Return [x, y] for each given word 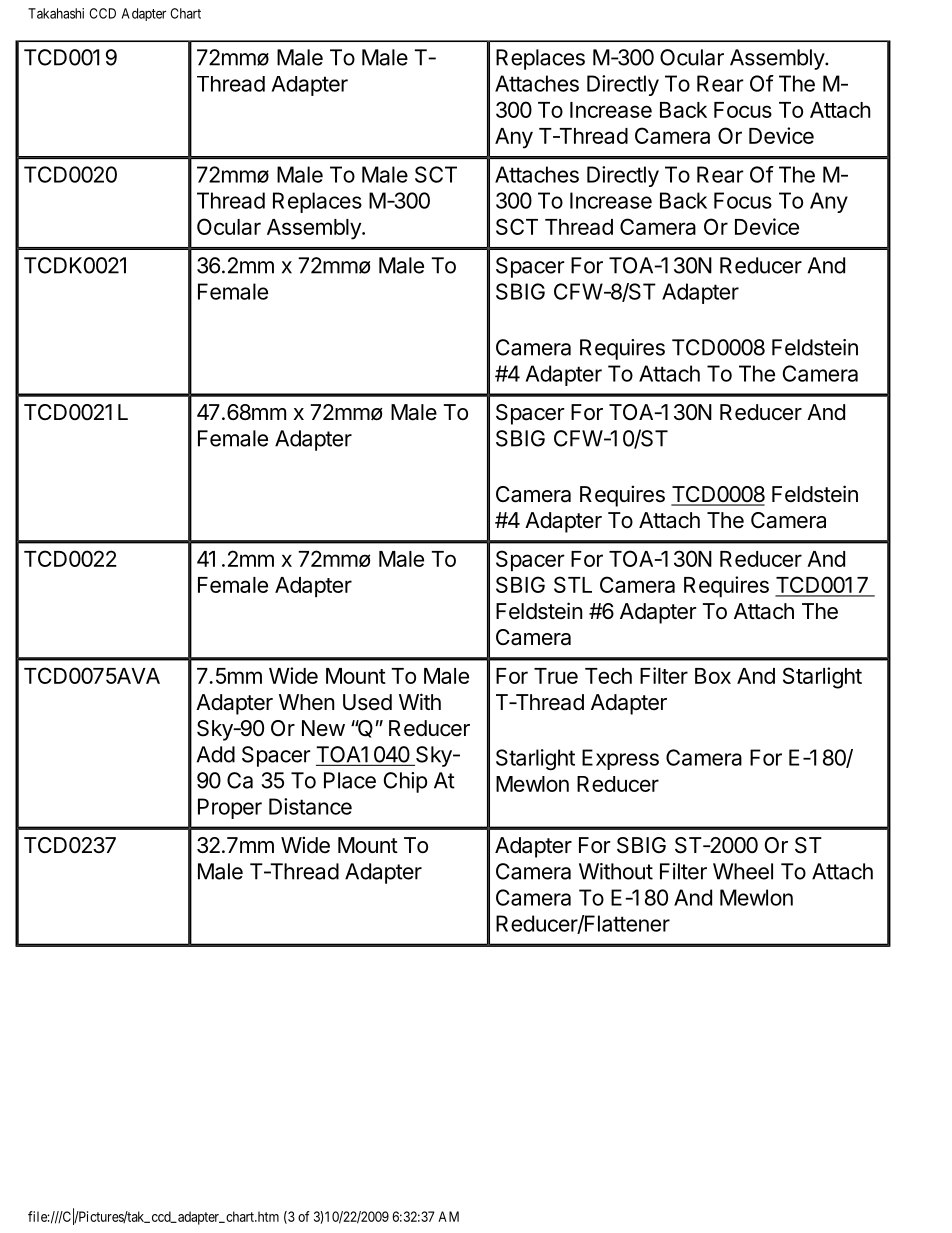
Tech [608, 676]
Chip [406, 782]
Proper [230, 808]
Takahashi [56, 13]
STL [573, 584]
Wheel [743, 871]
